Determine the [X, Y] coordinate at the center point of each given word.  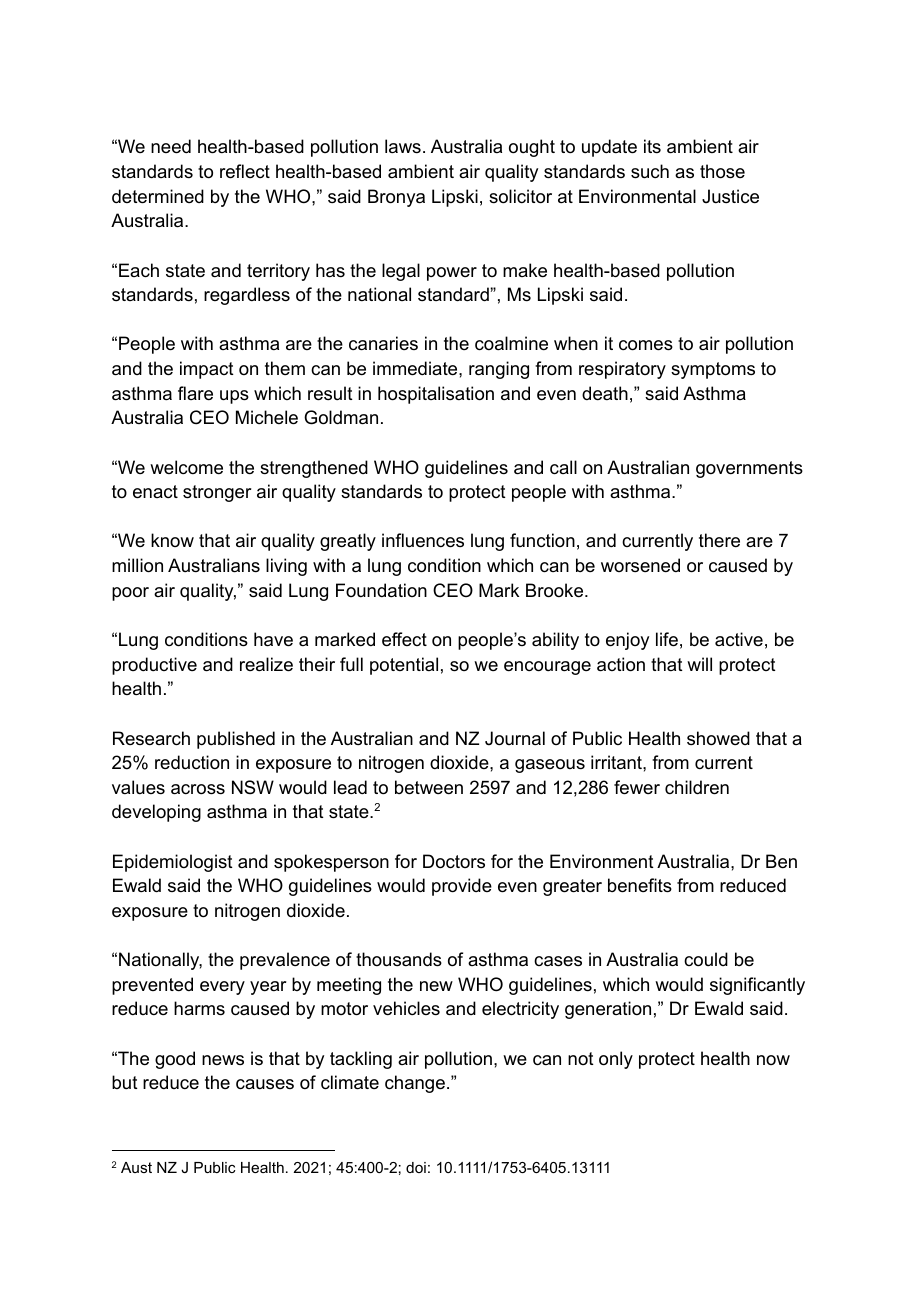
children [697, 787]
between [429, 787]
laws [403, 146]
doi [416, 1167]
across [198, 789]
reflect [245, 171]
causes [265, 1084]
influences [423, 540]
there [719, 540]
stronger [217, 493]
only [616, 1060]
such [650, 171]
